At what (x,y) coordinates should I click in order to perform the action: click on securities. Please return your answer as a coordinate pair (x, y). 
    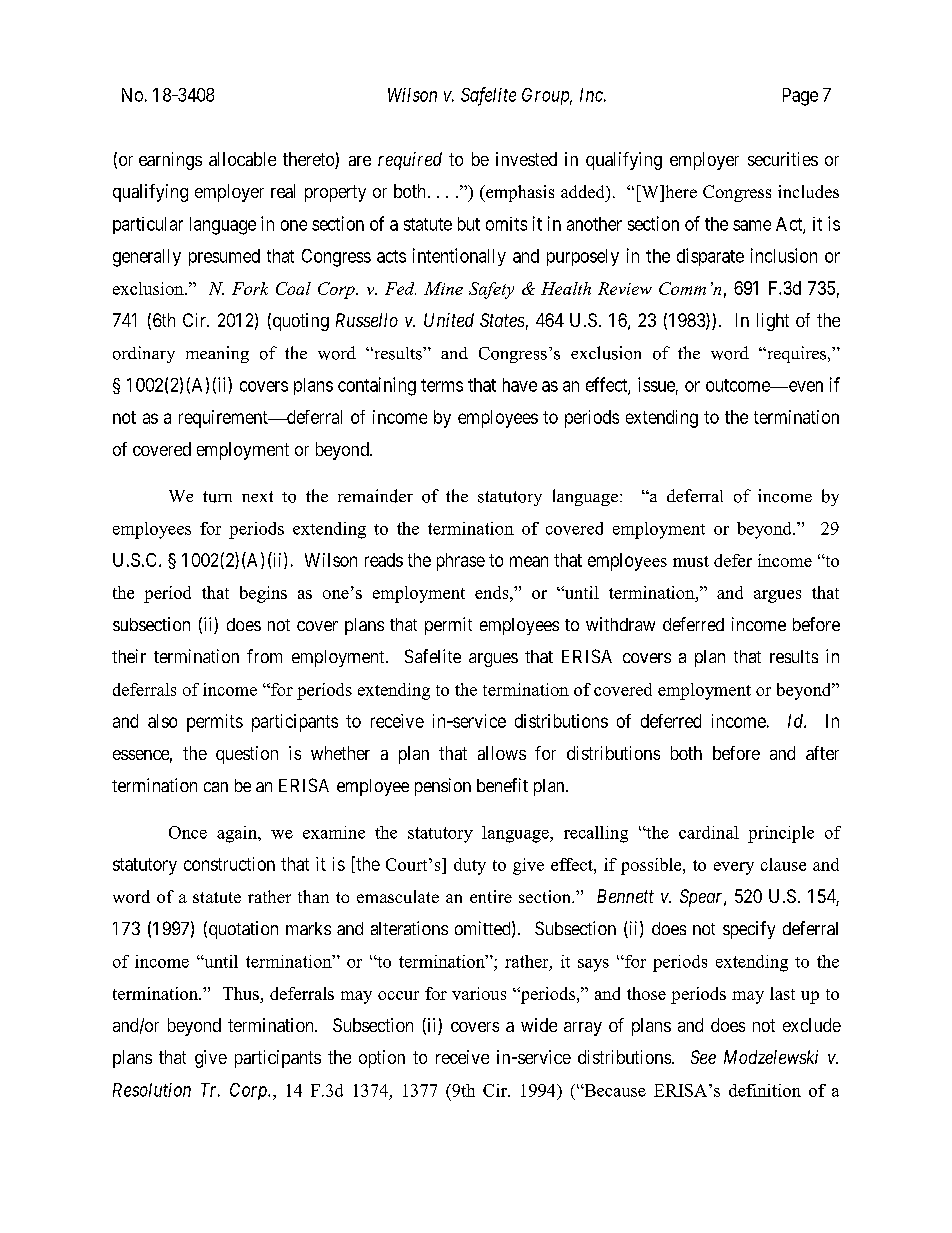
    Looking at the image, I should click on (783, 159).
